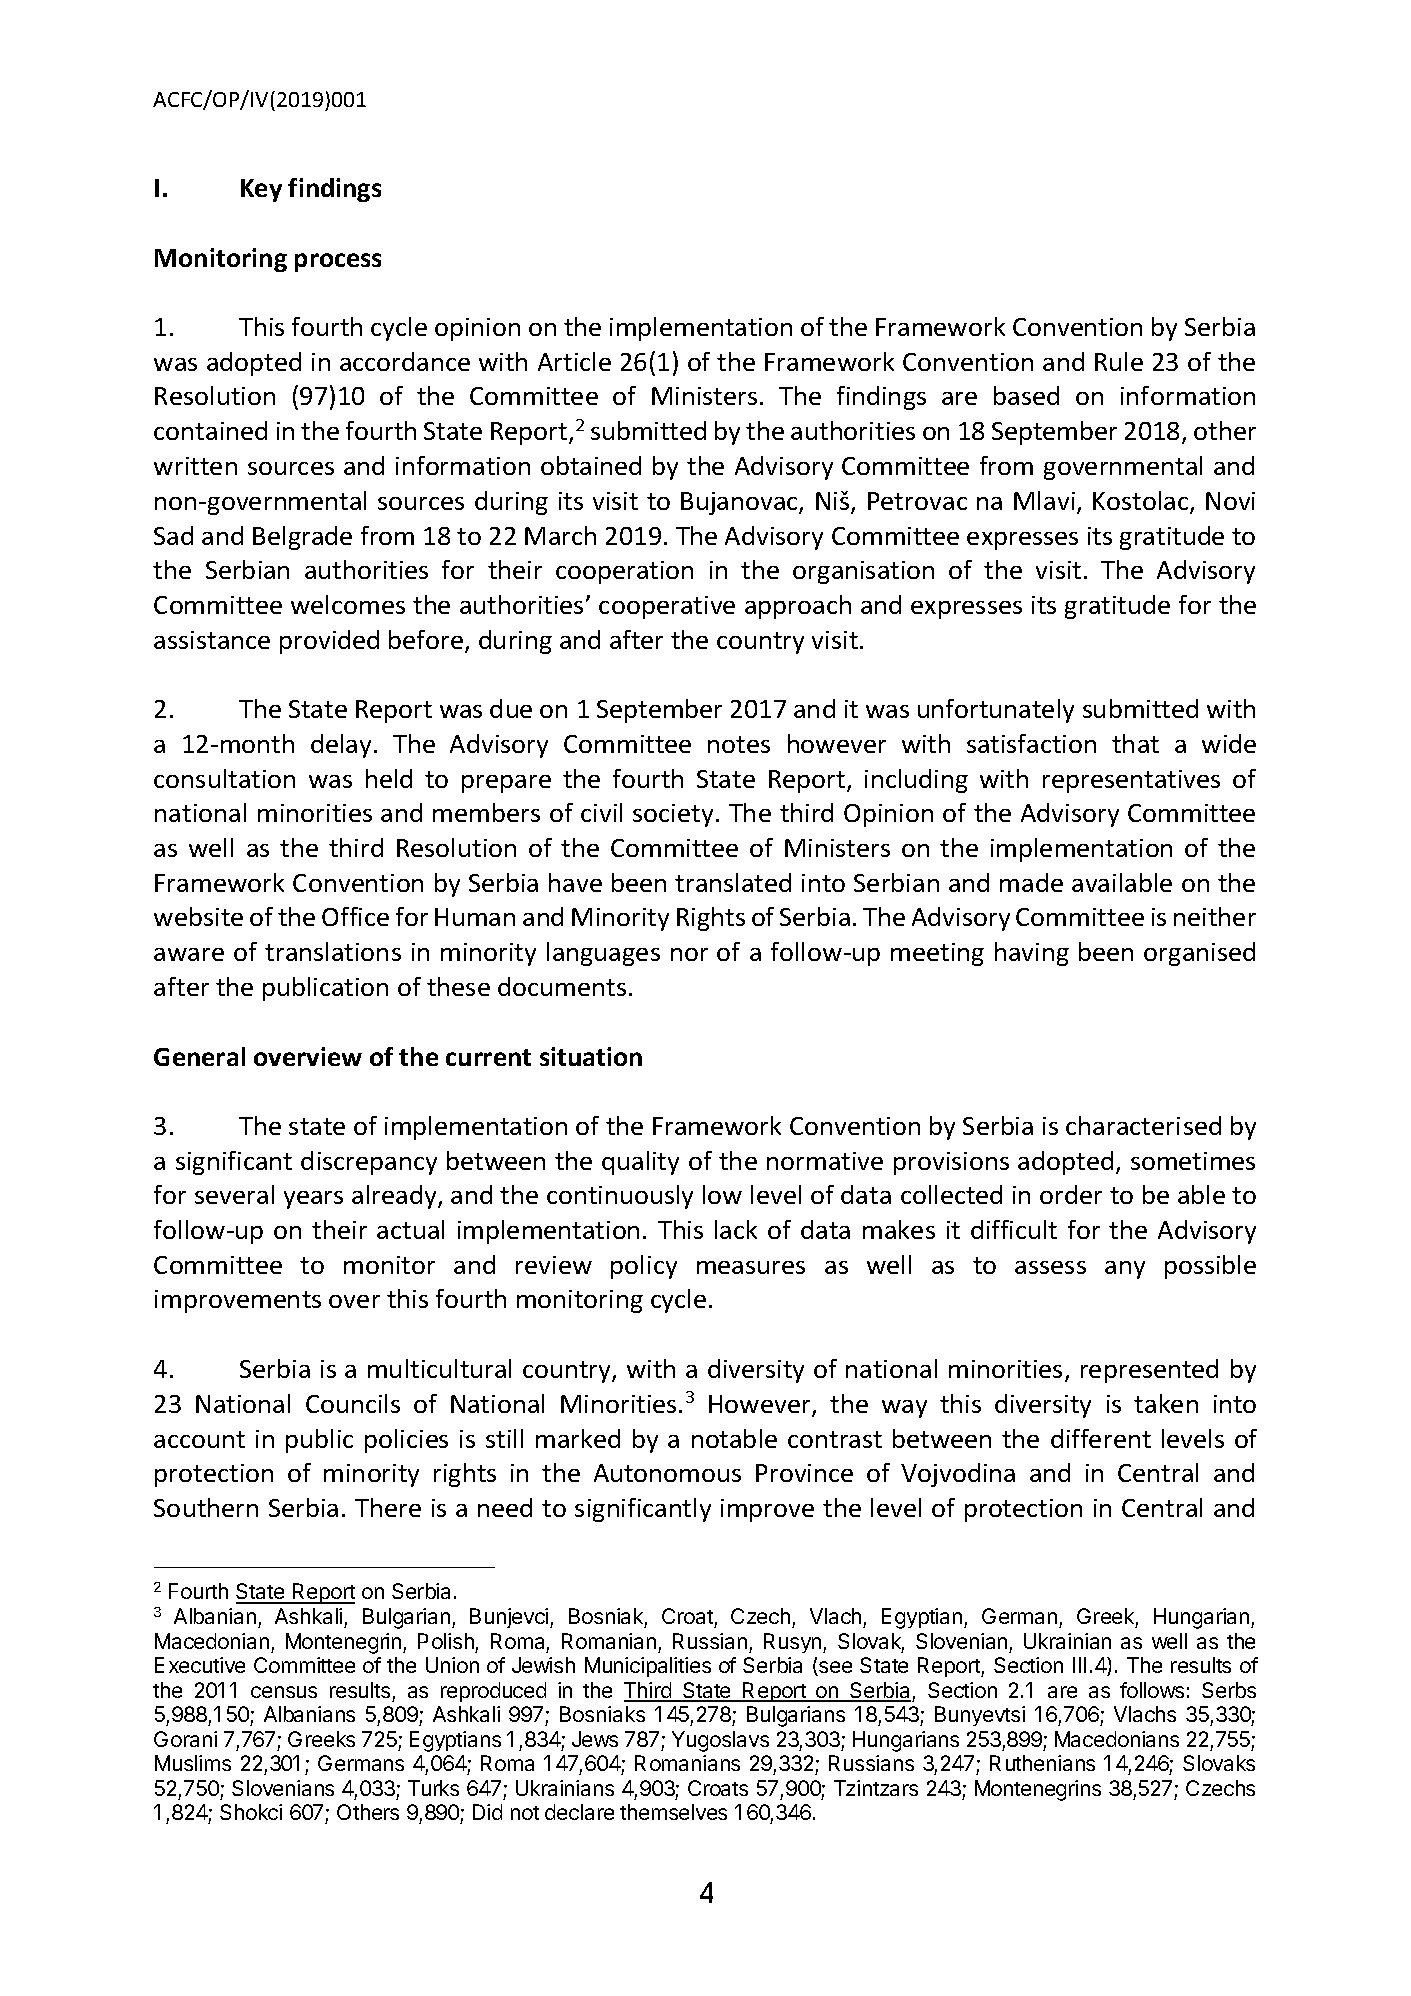 Image resolution: width=1411 pixels, height=1996 pixels. Describe the element at coordinates (313, 1200) in the page. I see `years` at that location.
